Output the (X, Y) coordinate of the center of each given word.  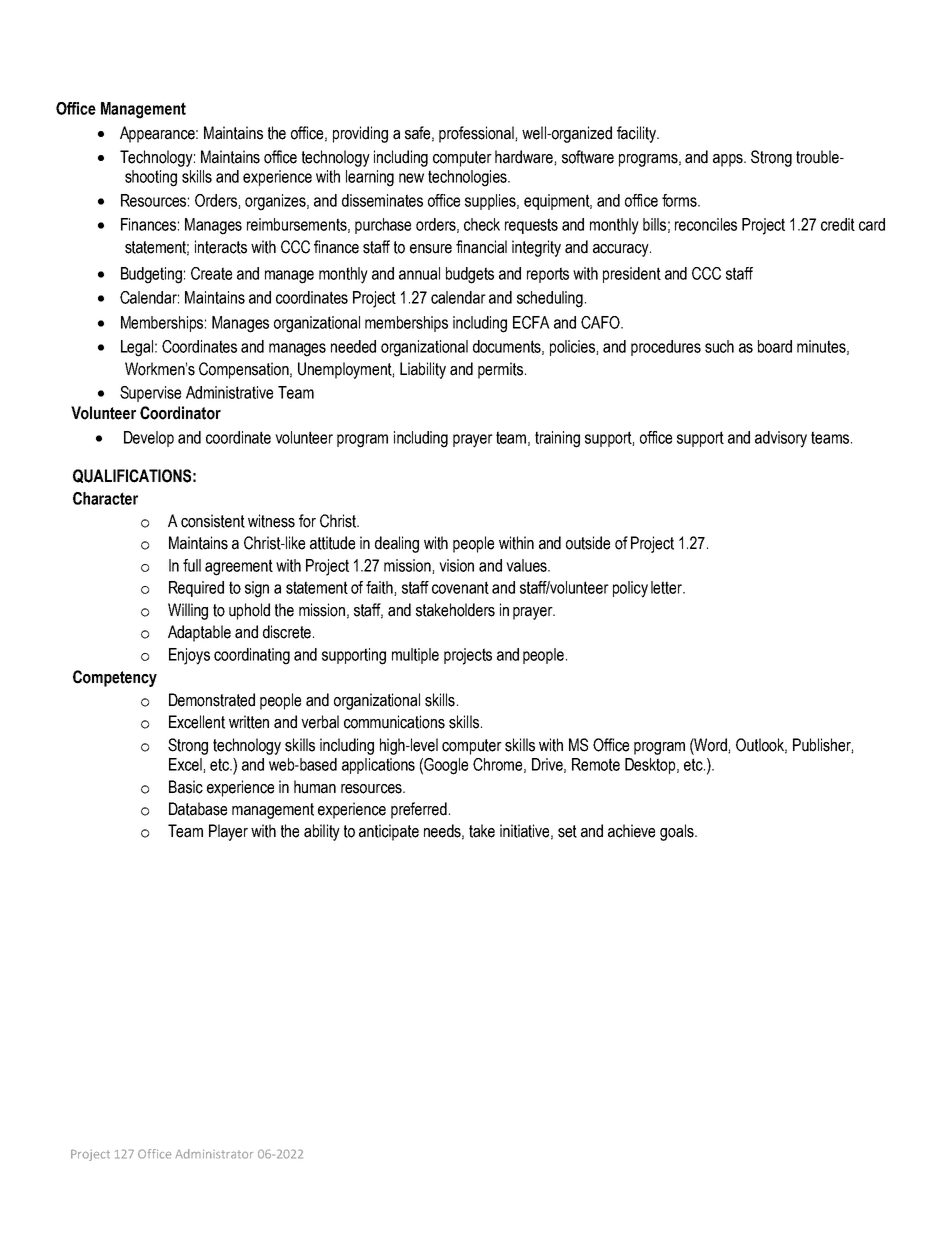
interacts (221, 247)
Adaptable (199, 633)
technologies (468, 178)
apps (729, 160)
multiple (415, 656)
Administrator (214, 1154)
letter (668, 587)
